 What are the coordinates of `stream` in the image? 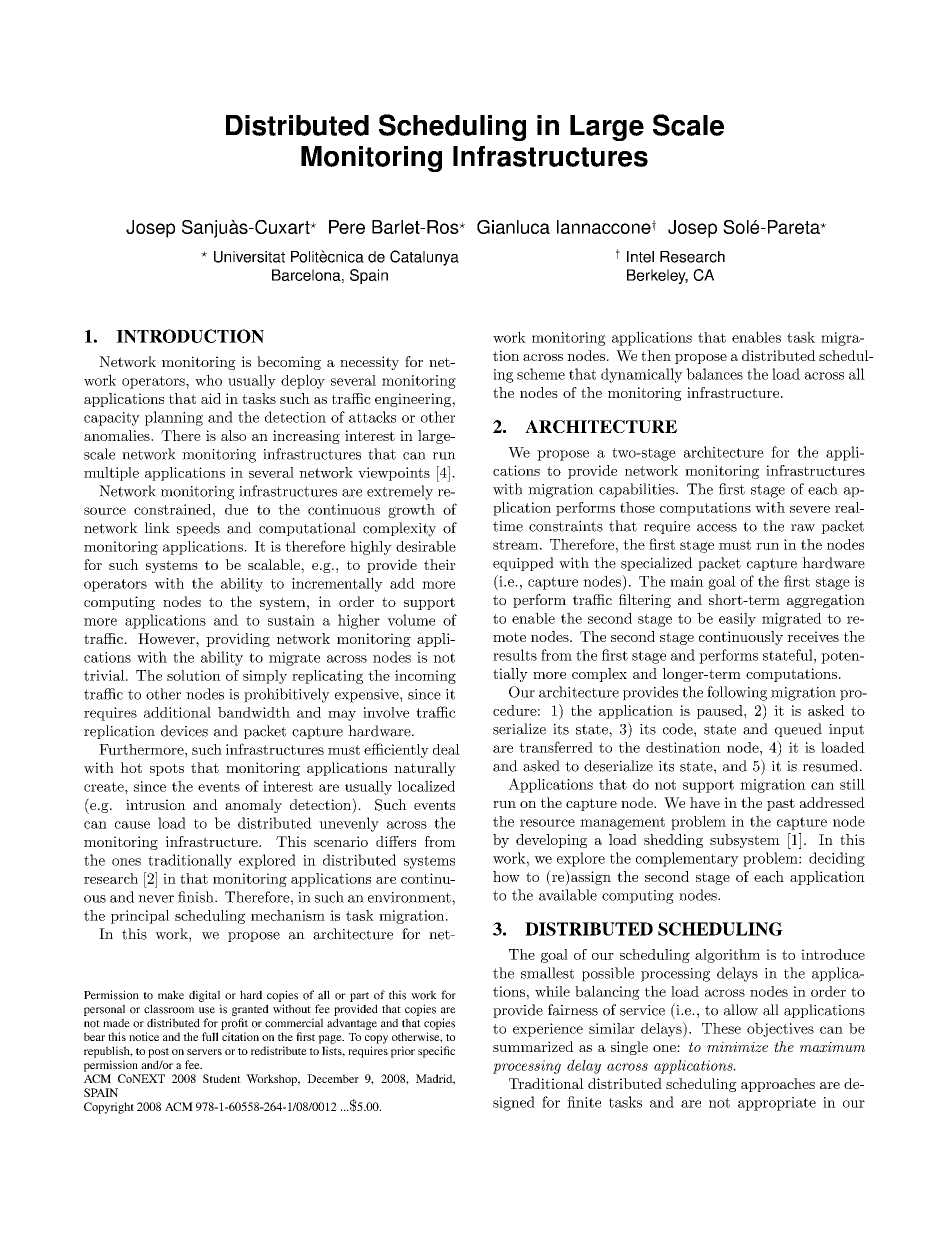 It's located at (517, 545).
